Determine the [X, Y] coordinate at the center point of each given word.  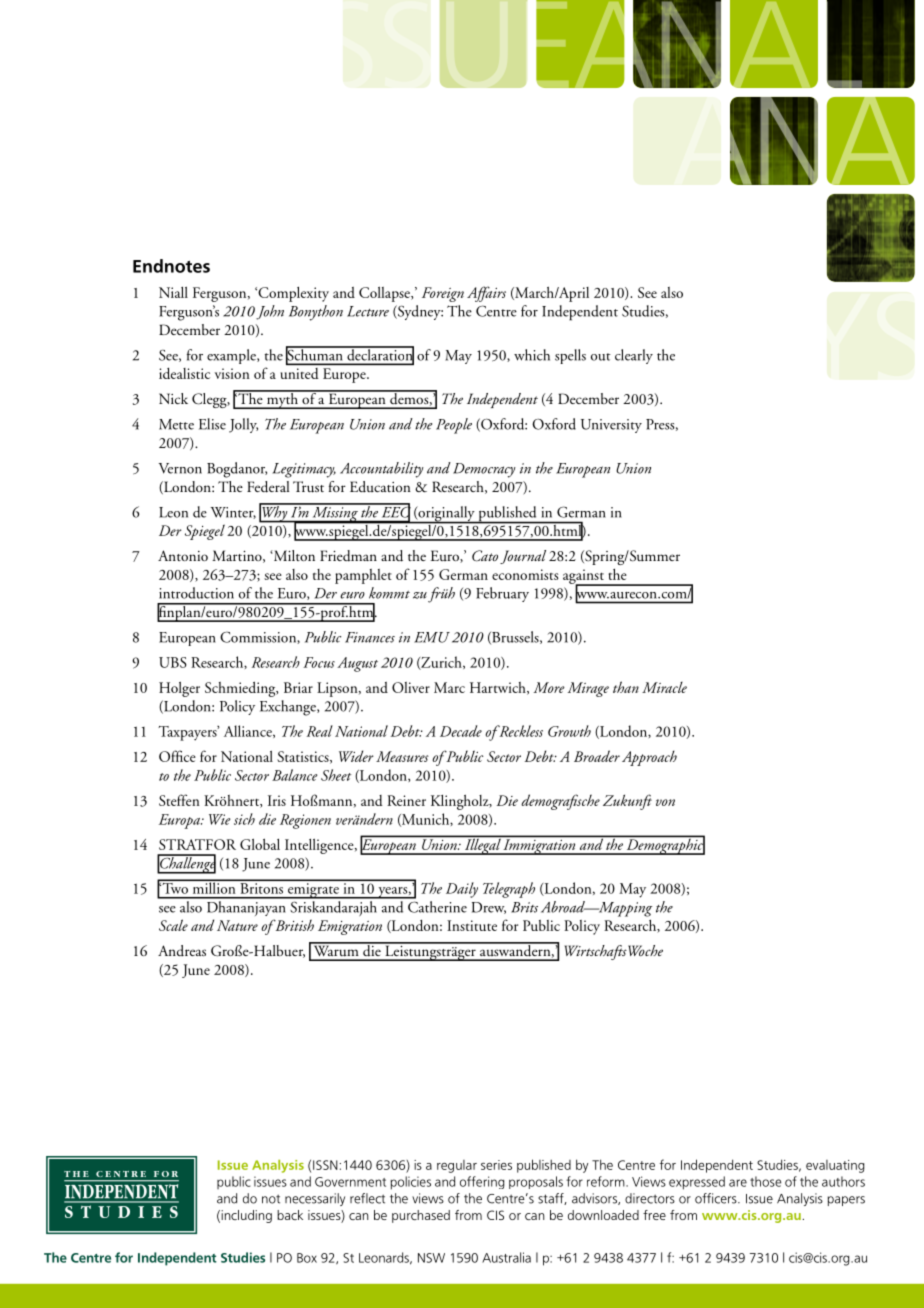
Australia [506, 1257]
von [665, 802]
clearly [634, 356]
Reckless [520, 731]
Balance [294, 775]
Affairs [486, 294]
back [290, 1215]
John [270, 312]
